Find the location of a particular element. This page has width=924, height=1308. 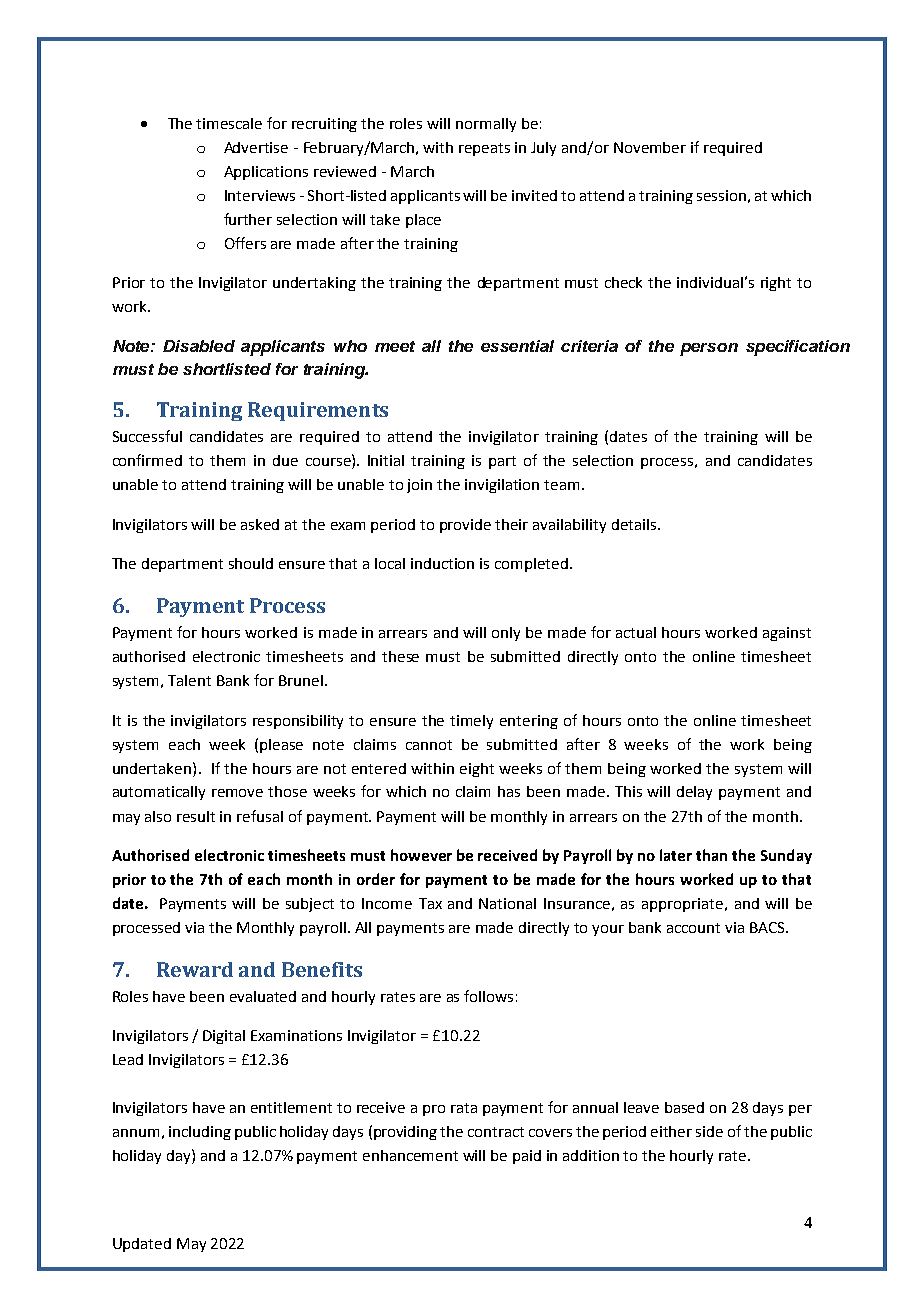

only is located at coordinates (506, 634).
